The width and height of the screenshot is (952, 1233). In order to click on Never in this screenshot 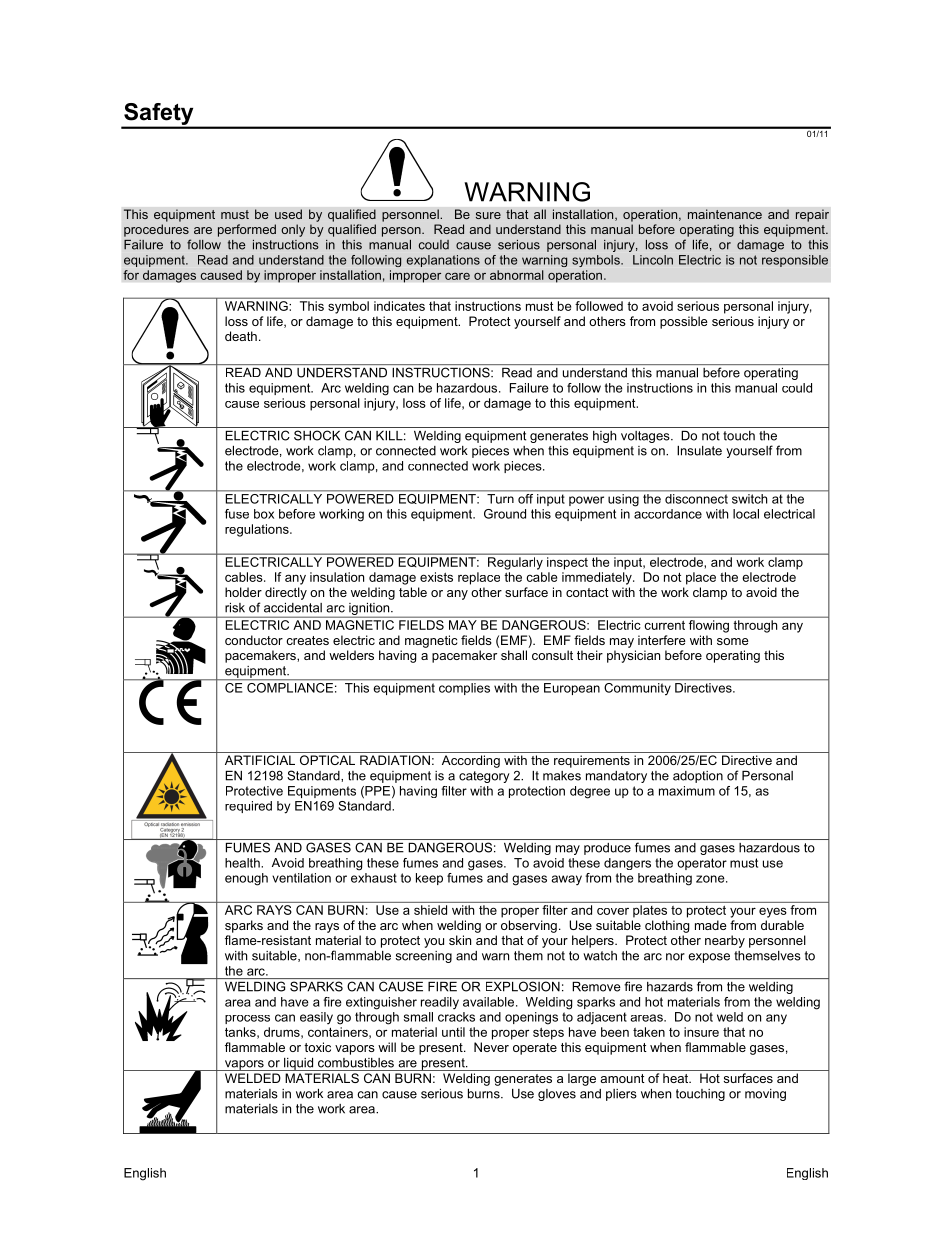, I will do `click(491, 1047)`.
